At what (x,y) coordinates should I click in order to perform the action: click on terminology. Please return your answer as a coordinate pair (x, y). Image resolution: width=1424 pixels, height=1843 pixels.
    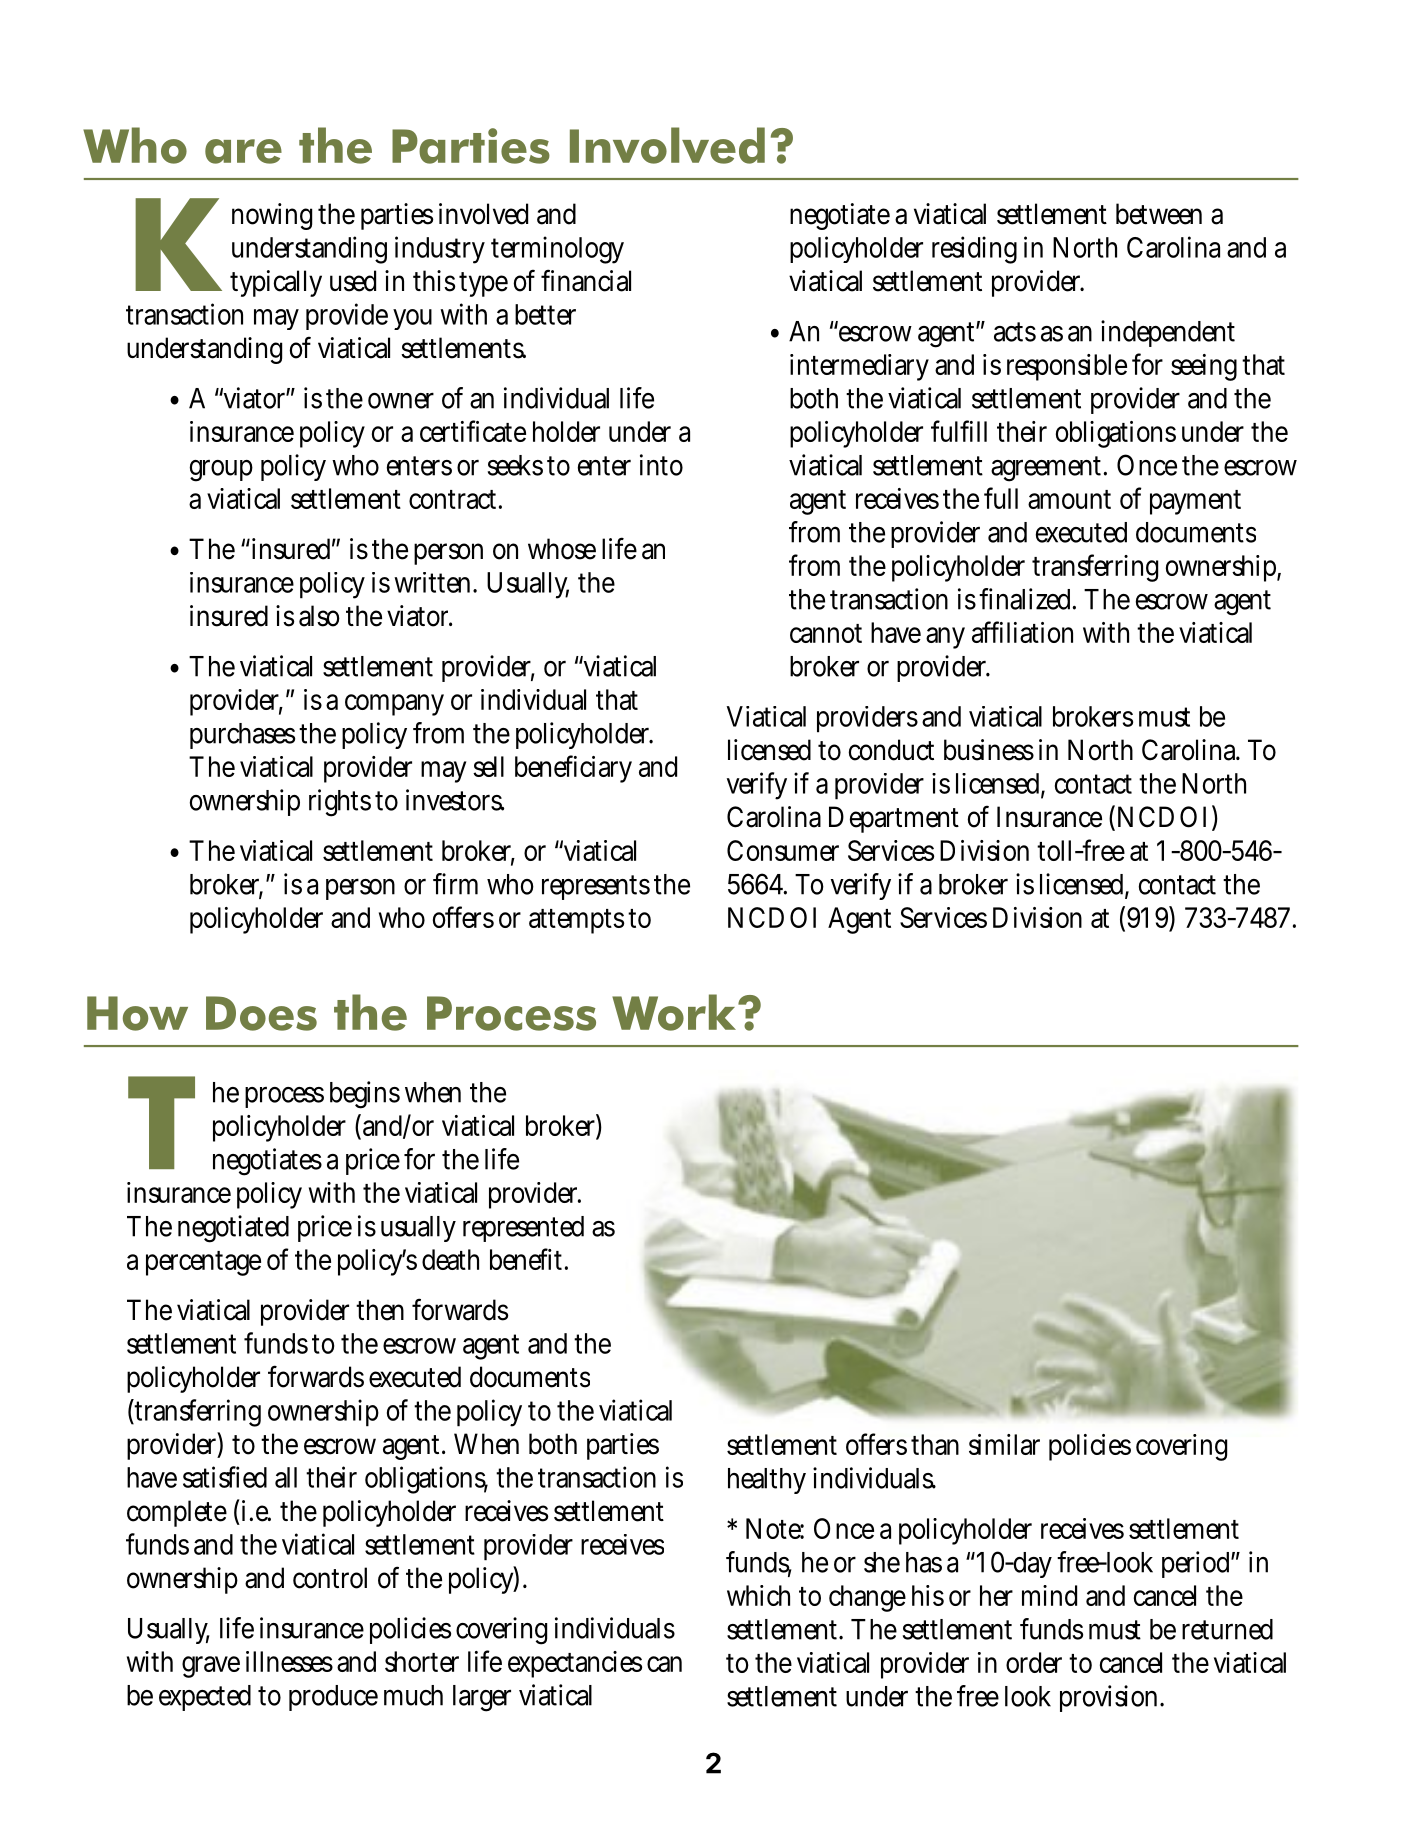
    Looking at the image, I should click on (557, 250).
